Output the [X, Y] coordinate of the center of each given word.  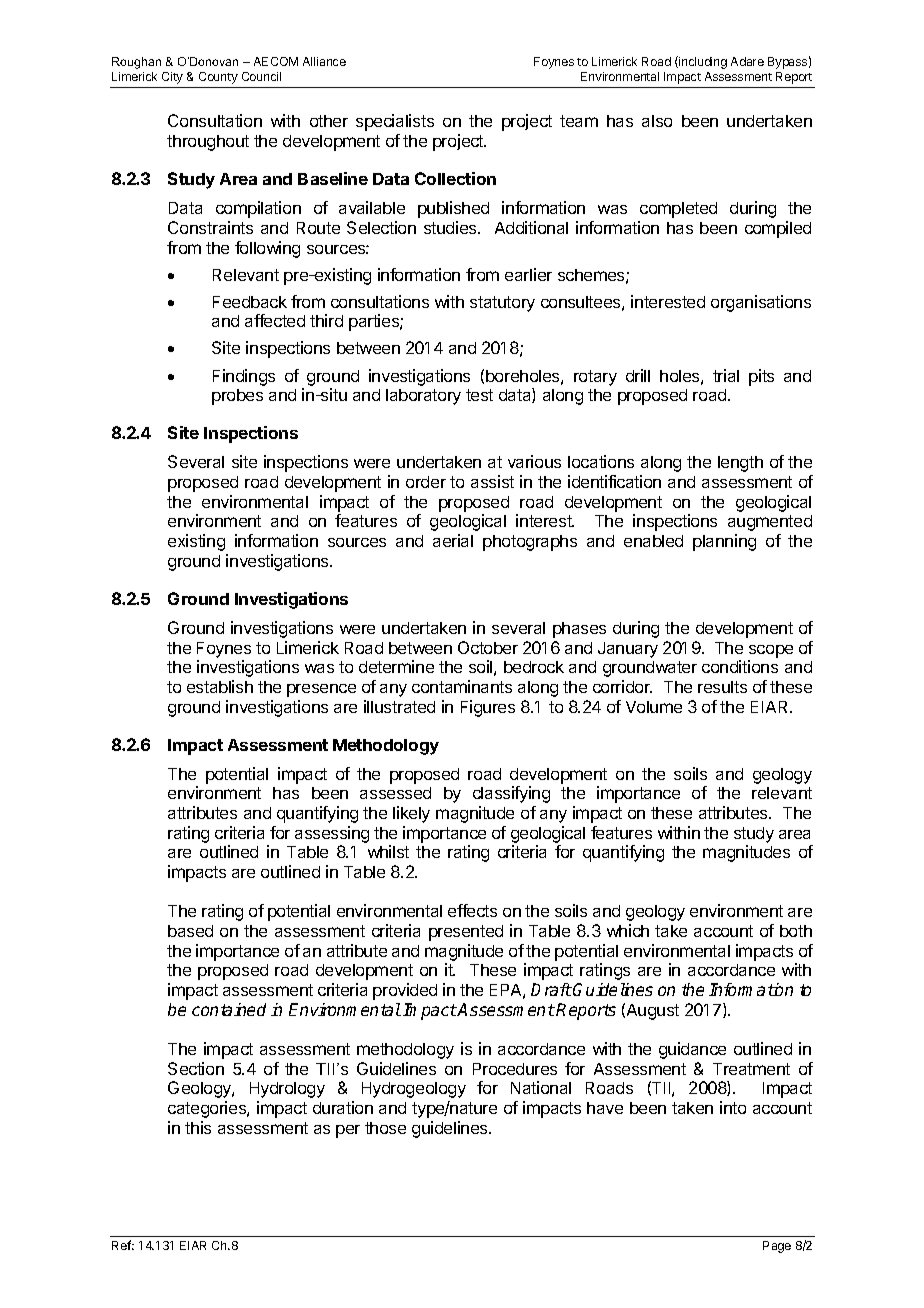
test [479, 395]
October [488, 647]
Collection [455, 178]
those [385, 1128]
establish [220, 686]
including [702, 62]
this [198, 1127]
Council [261, 76]
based [190, 931]
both [796, 931]
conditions [740, 666]
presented [466, 933]
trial [726, 375]
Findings [244, 377]
